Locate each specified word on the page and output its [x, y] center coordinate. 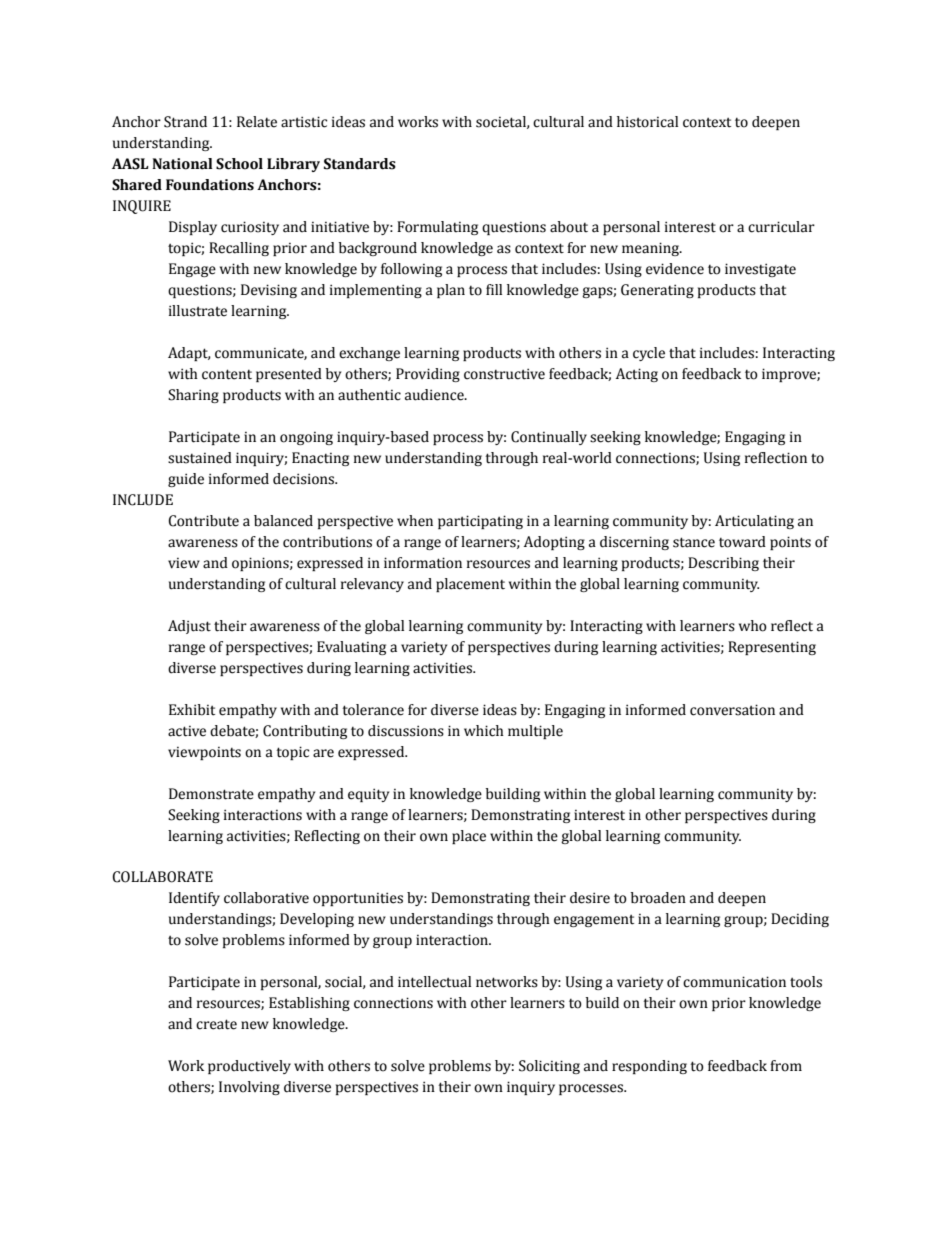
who [753, 626]
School [239, 164]
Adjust [189, 627]
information [423, 563]
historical [647, 122]
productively [249, 1067]
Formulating [437, 228]
